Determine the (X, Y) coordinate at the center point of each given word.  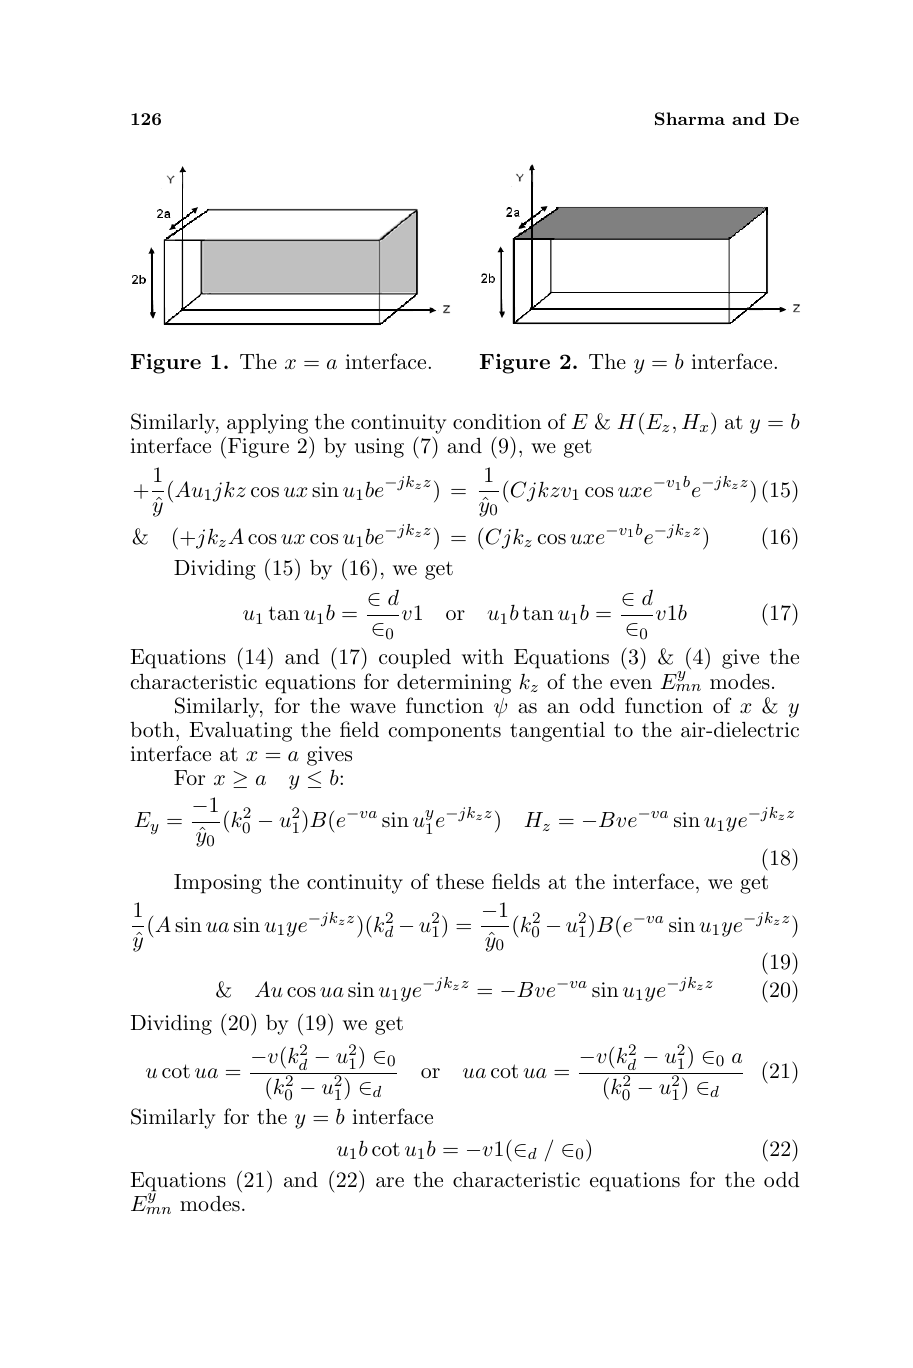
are (390, 1182)
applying (267, 424)
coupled (415, 659)
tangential (557, 732)
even (631, 684)
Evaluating (240, 732)
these (460, 882)
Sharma (690, 118)
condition (497, 421)
